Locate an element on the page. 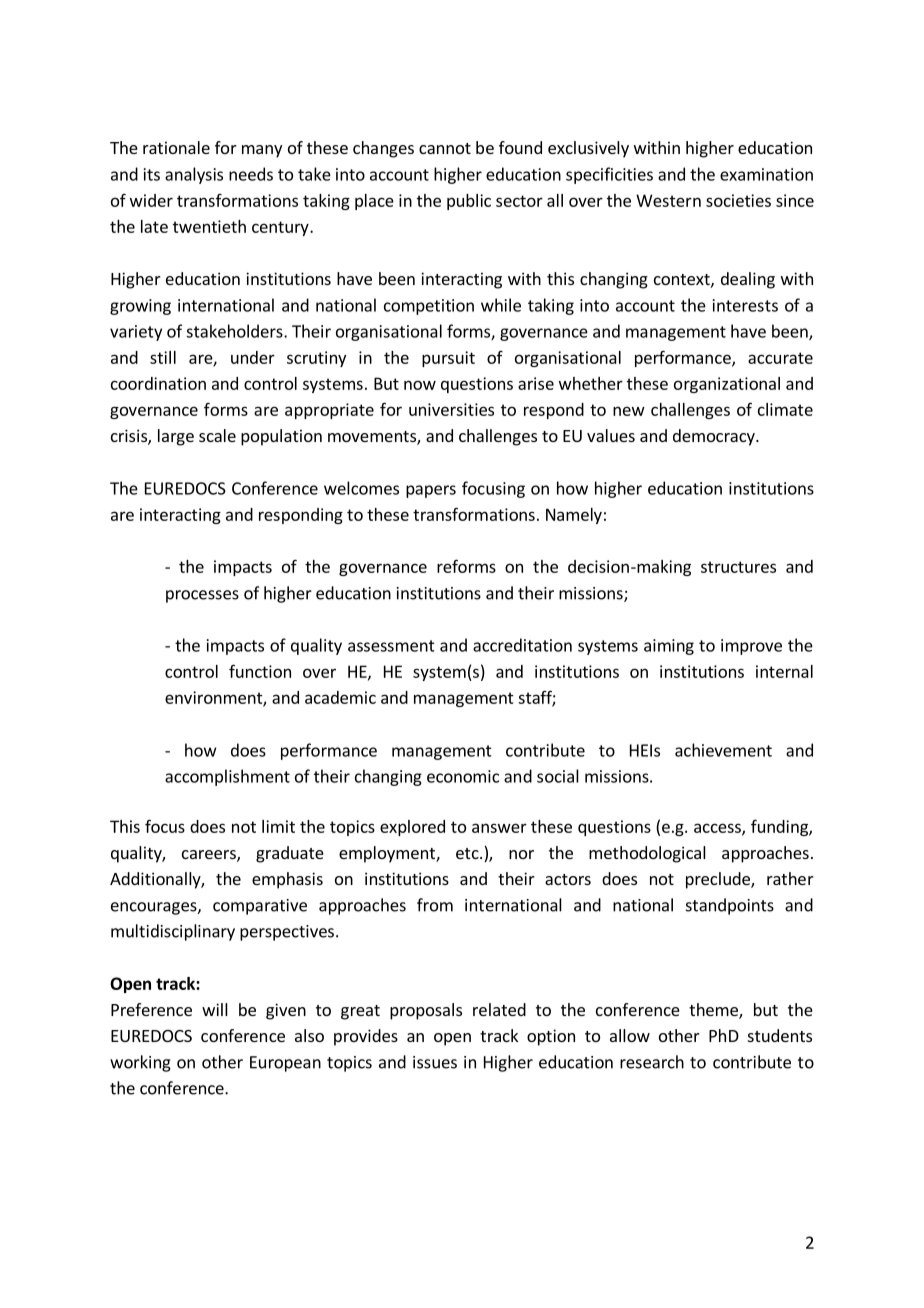 The width and height of the page is (924, 1308). societies is located at coordinates (738, 200).
